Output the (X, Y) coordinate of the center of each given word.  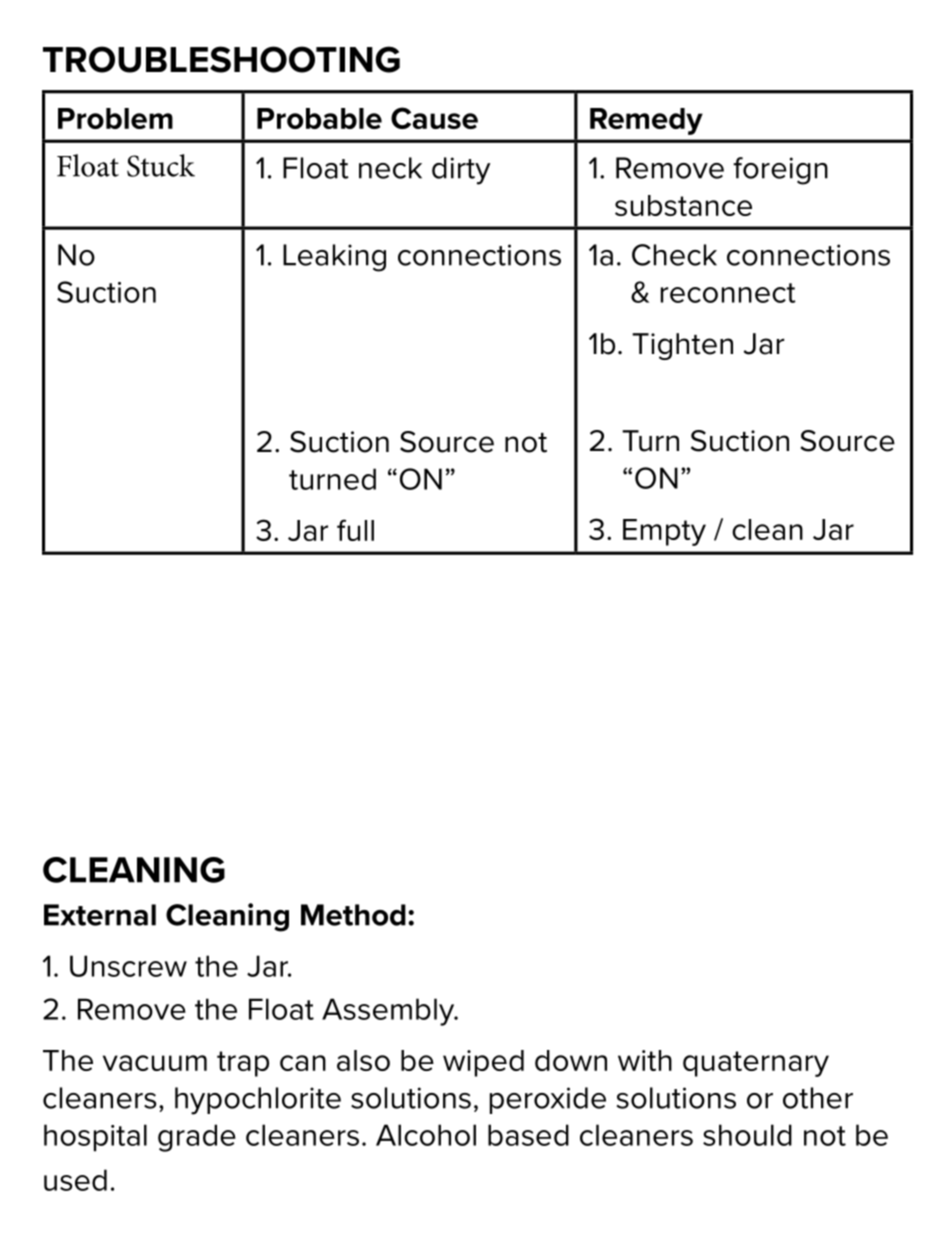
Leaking (334, 258)
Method (353, 915)
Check (674, 255)
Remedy (646, 121)
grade (197, 1138)
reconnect (728, 293)
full (355, 530)
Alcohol (426, 1135)
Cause (434, 118)
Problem (115, 118)
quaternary (756, 1064)
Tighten (682, 346)
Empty (664, 532)
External (100, 915)
